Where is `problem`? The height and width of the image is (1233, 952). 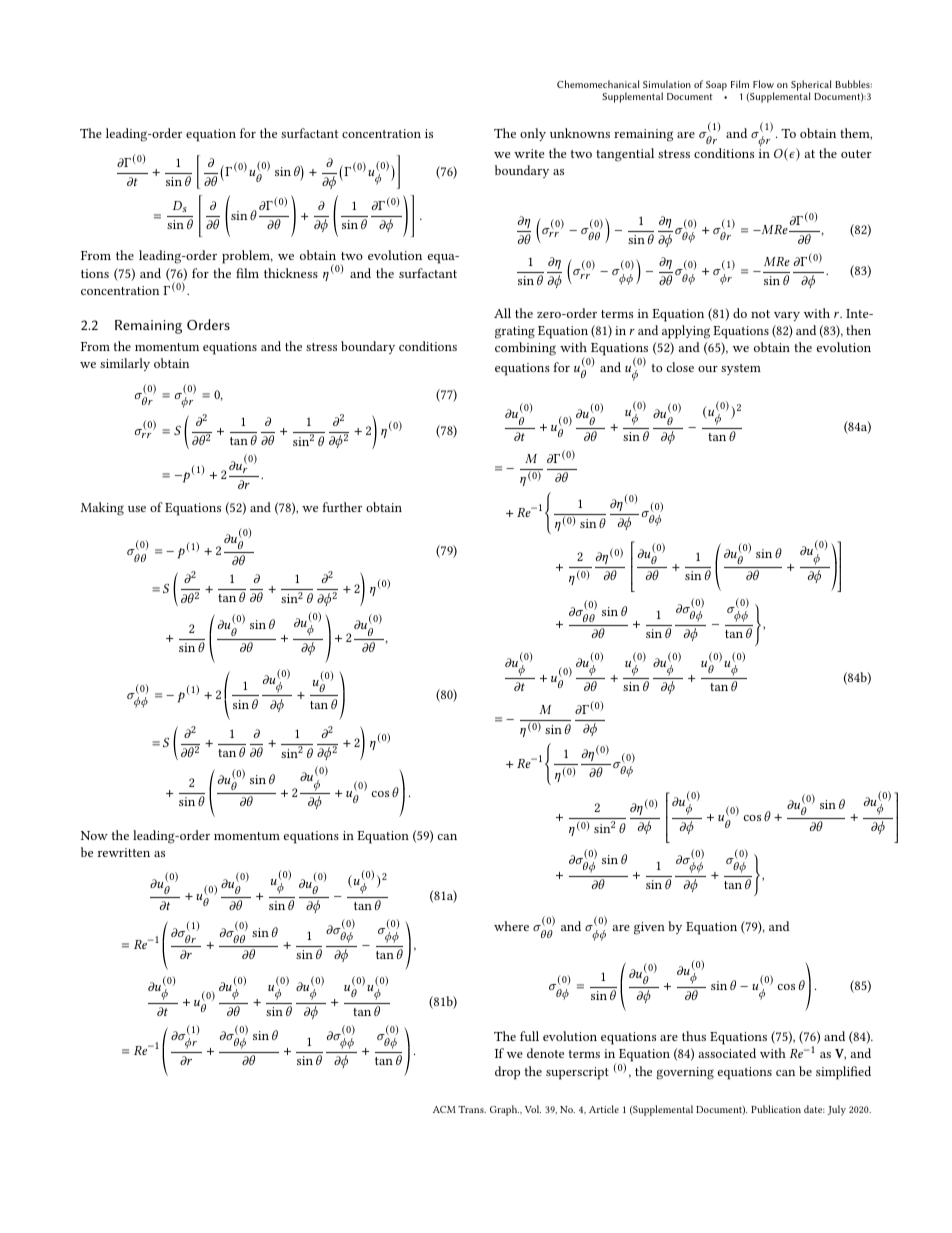
problem is located at coordinates (247, 257).
